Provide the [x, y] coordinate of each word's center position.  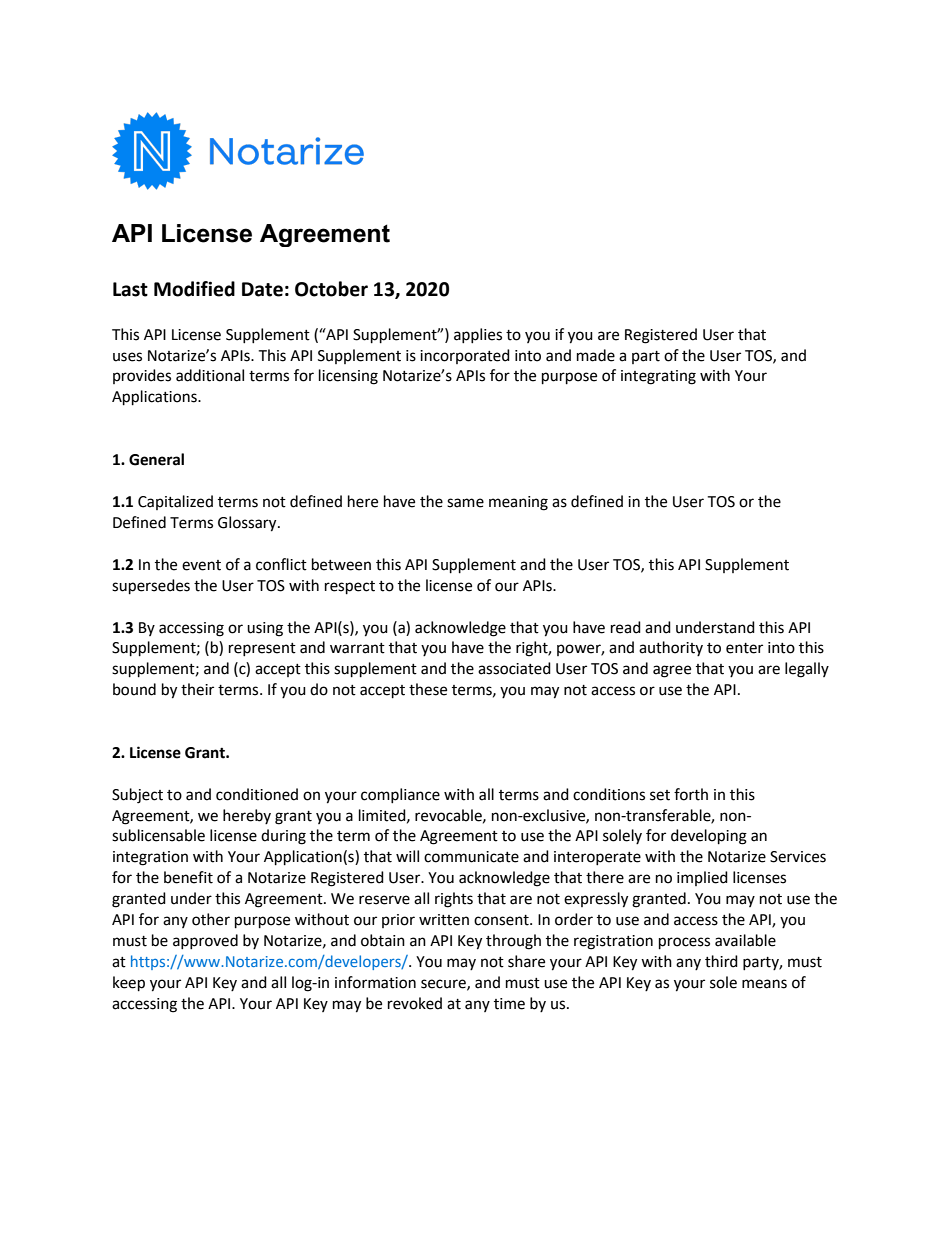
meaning [518, 503]
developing [709, 837]
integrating [658, 377]
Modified [194, 289]
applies [478, 335]
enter [744, 648]
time [509, 1004]
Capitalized [175, 502]
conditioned [257, 794]
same [465, 503]
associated [514, 668]
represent [262, 649]
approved [205, 941]
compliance [400, 795]
